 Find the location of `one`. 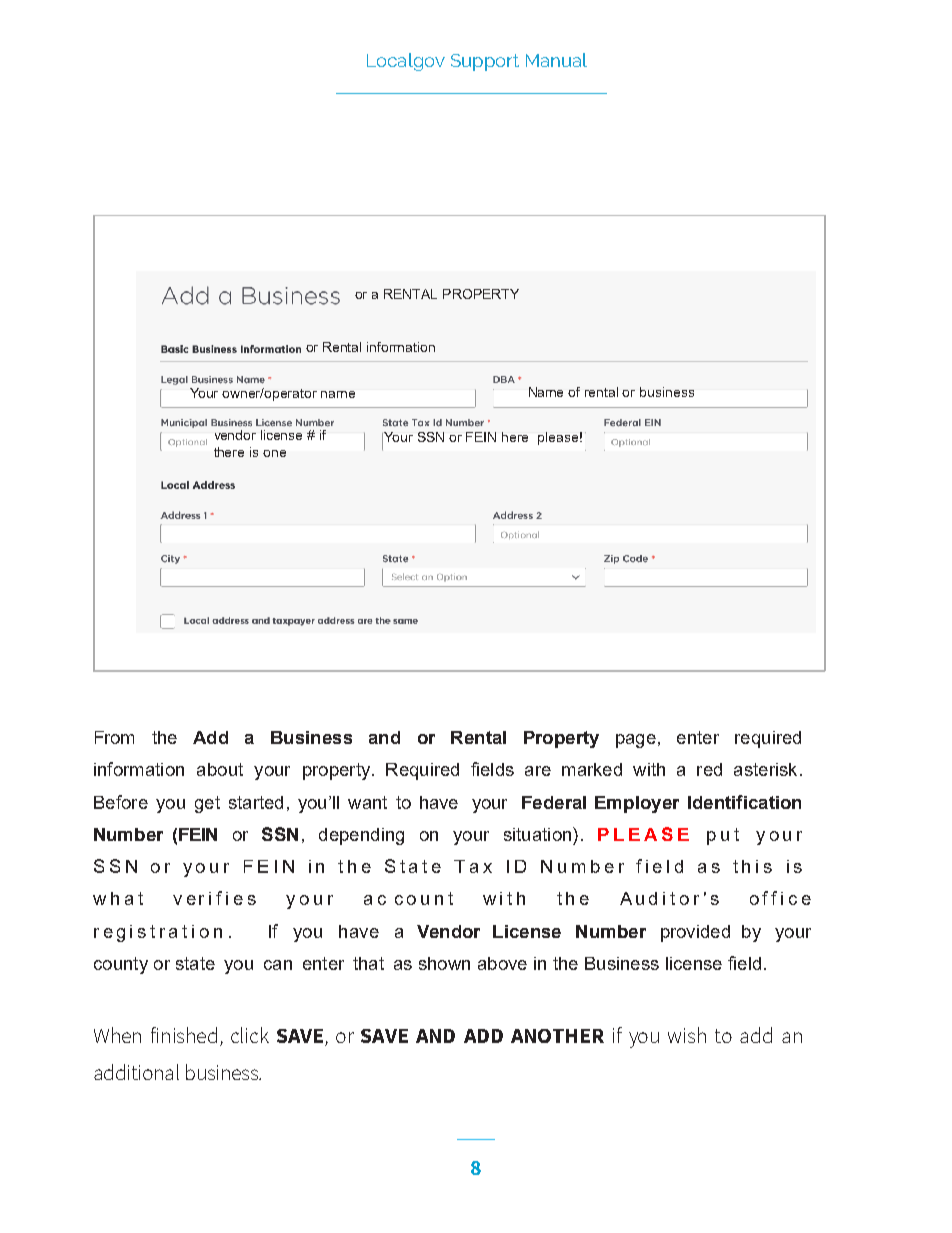

one is located at coordinates (274, 453).
